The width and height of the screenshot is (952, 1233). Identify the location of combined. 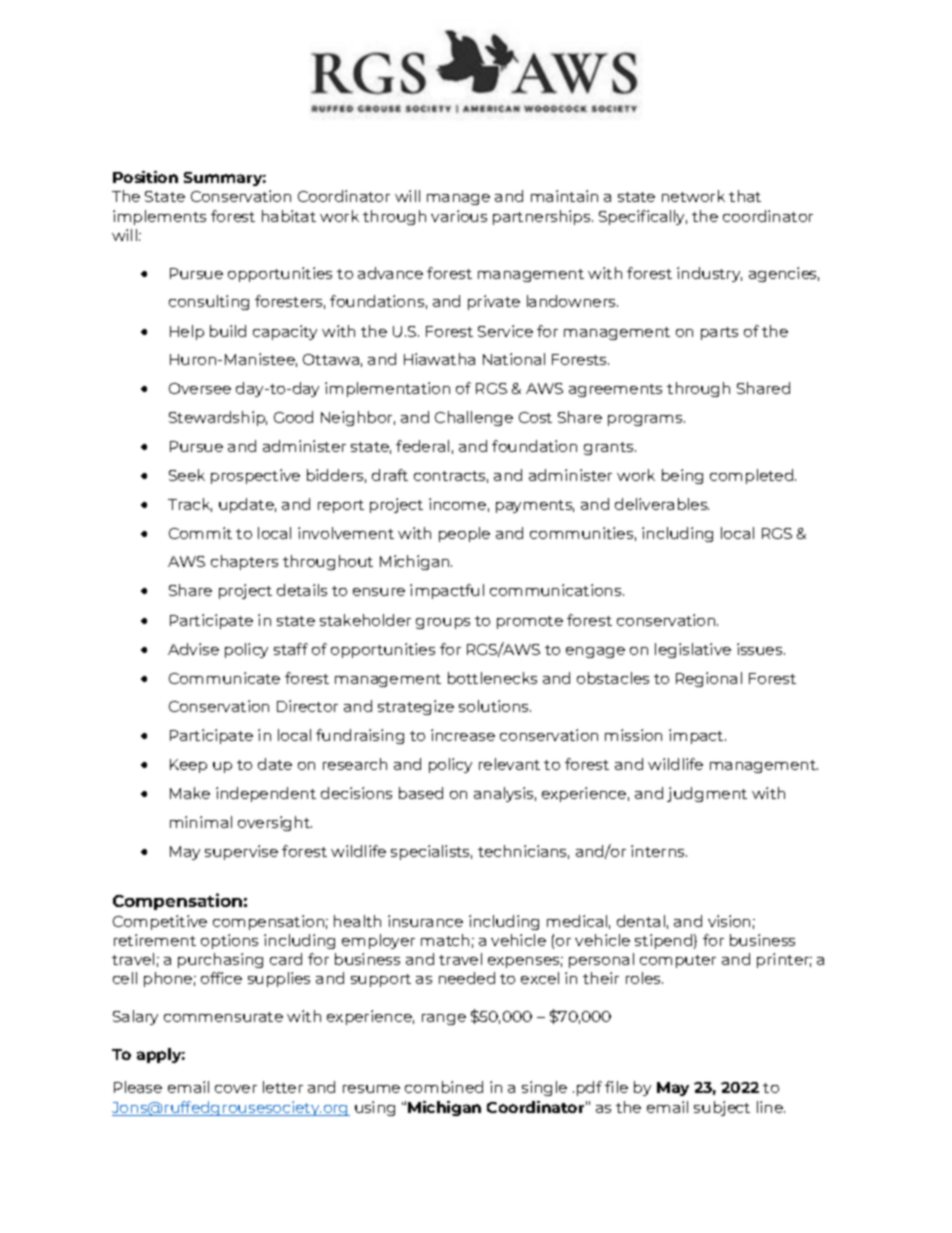
(444, 1087).
